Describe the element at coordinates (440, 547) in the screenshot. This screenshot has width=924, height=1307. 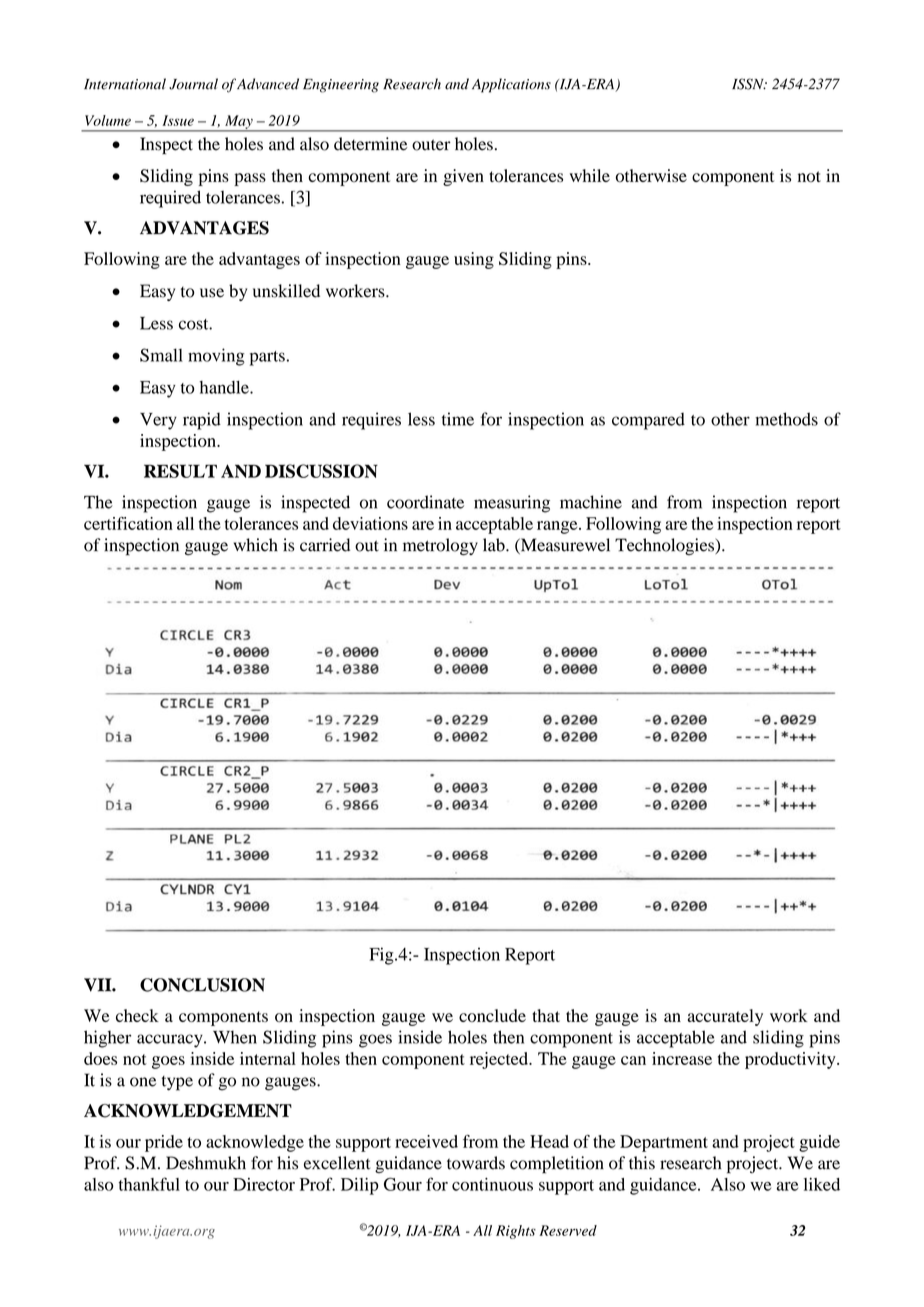
I see `metrology` at that location.
